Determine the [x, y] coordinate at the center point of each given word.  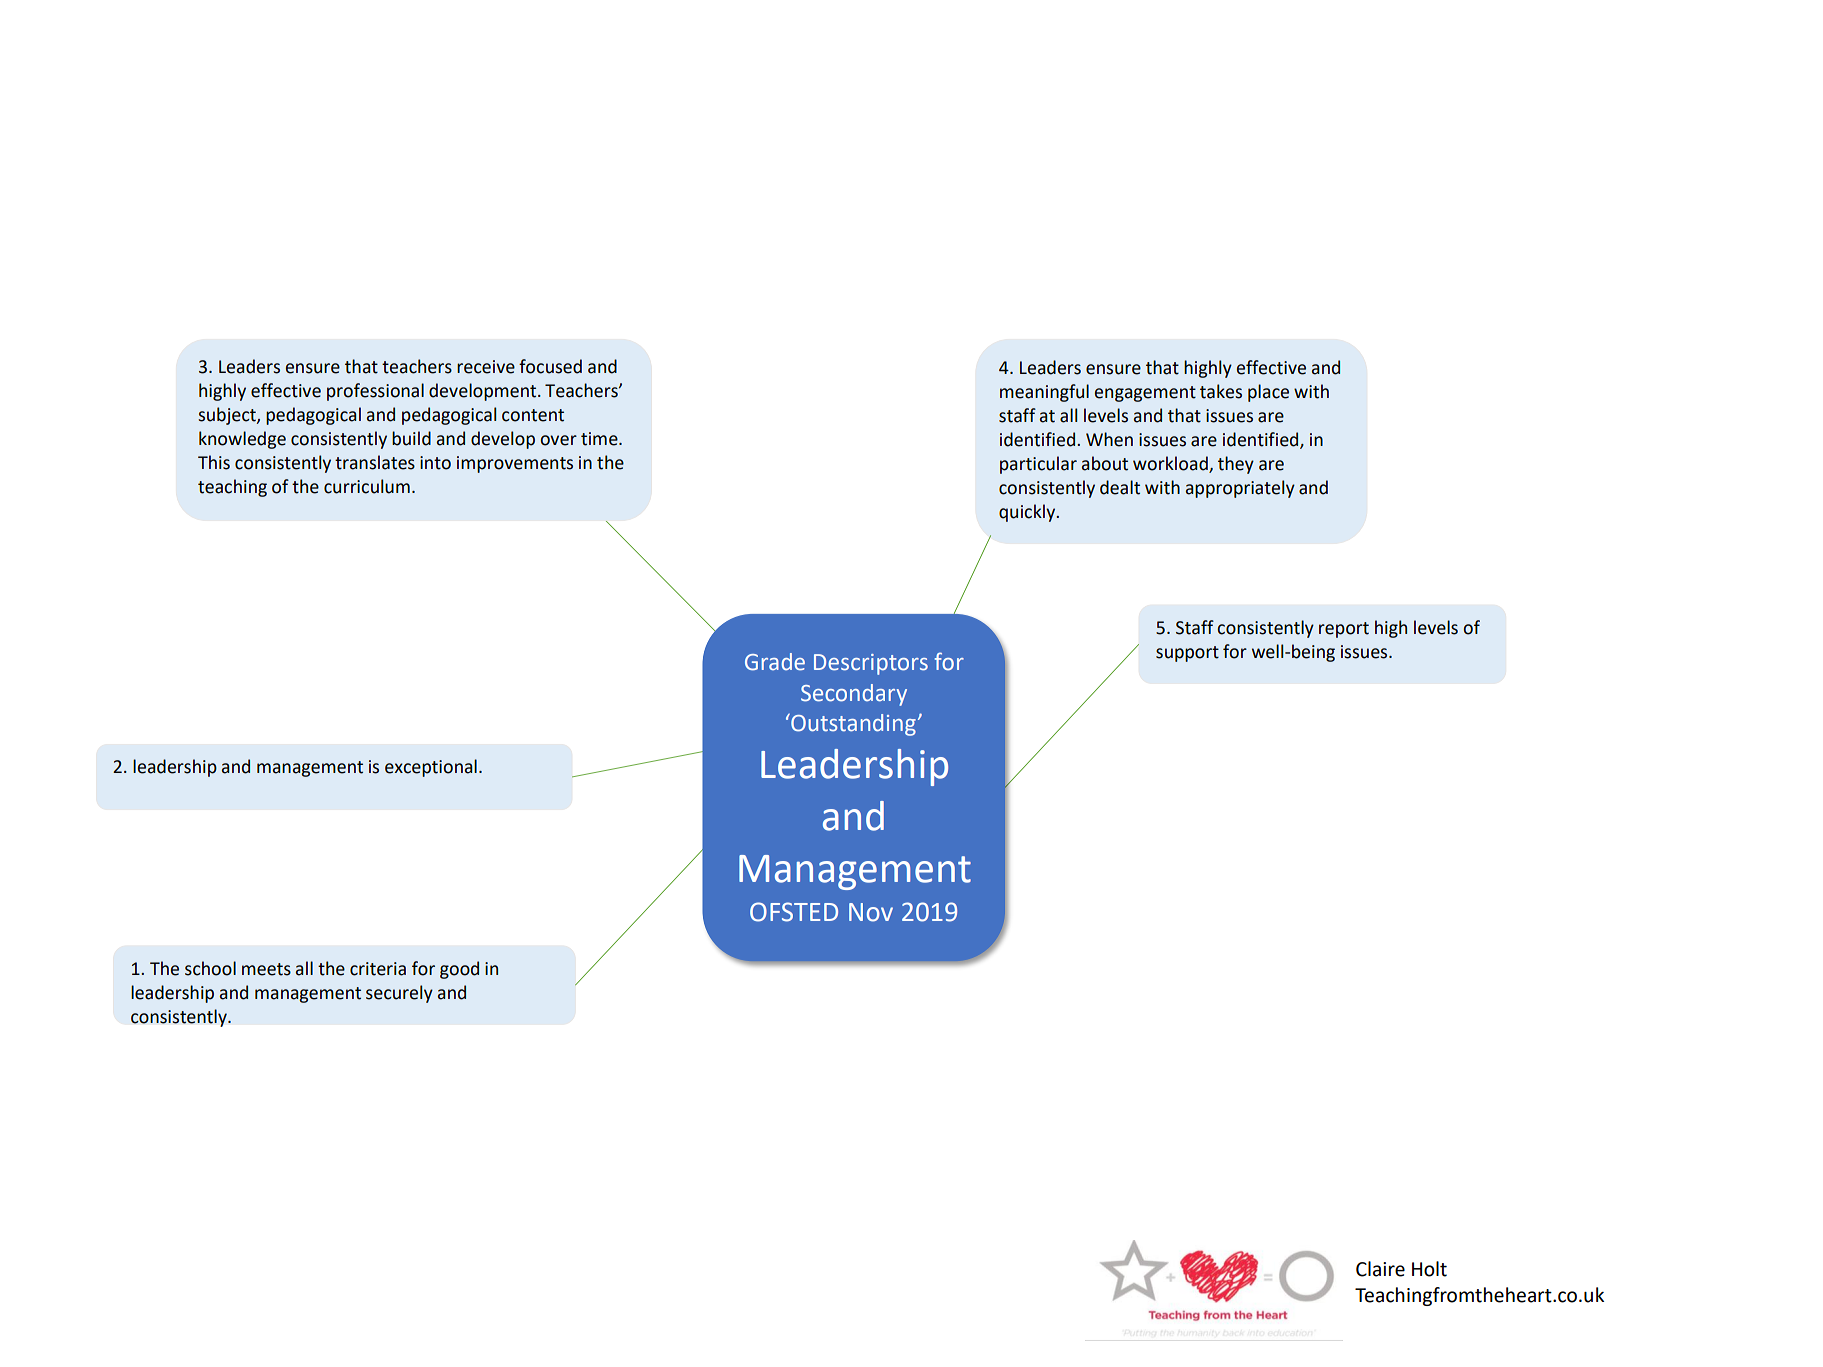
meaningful [1044, 393]
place [1268, 393]
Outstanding [852, 724]
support [1187, 654]
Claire [1380, 1269]
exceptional [431, 768]
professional [375, 392]
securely [399, 994]
